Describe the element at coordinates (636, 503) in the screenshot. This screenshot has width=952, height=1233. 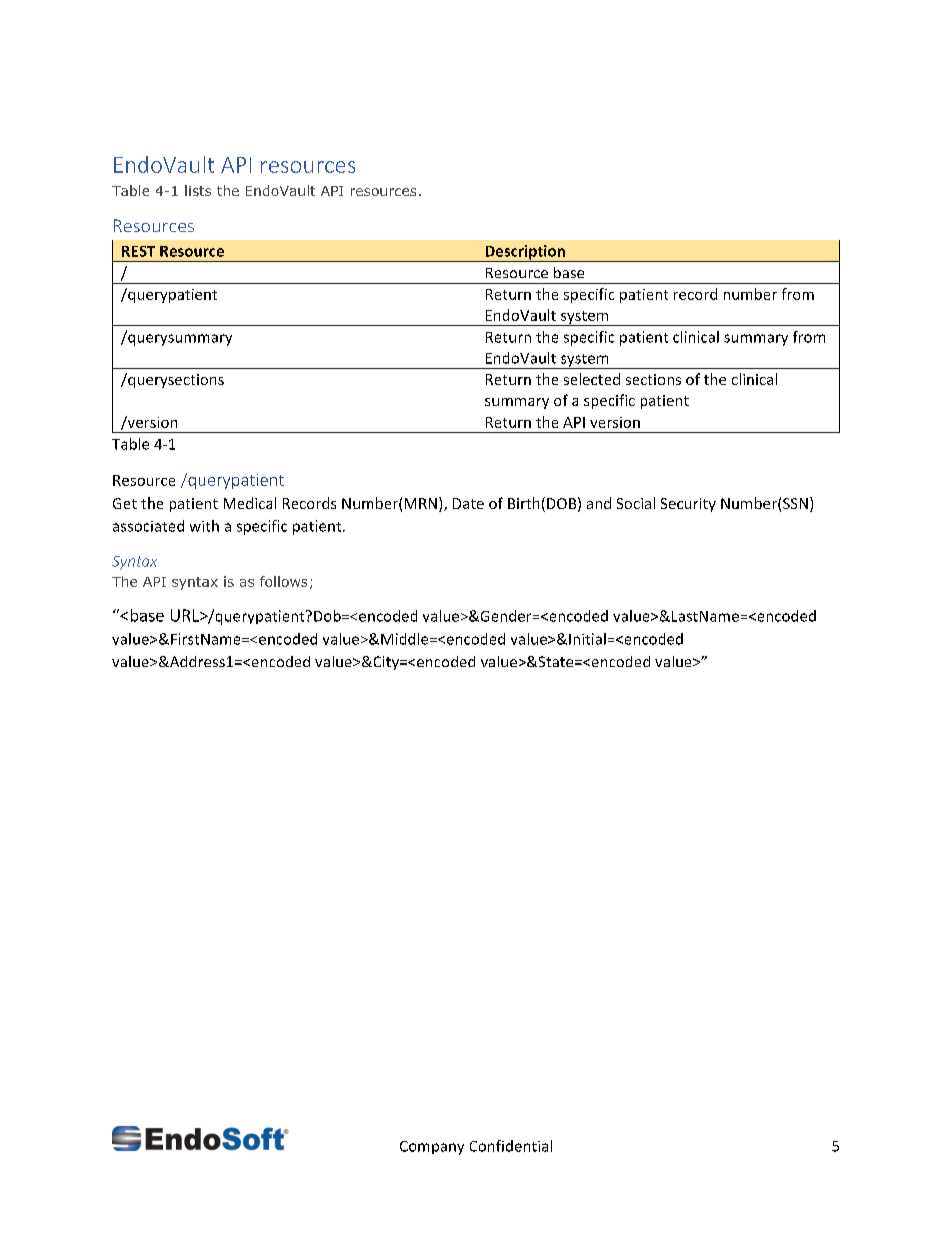
I see `Social` at that location.
